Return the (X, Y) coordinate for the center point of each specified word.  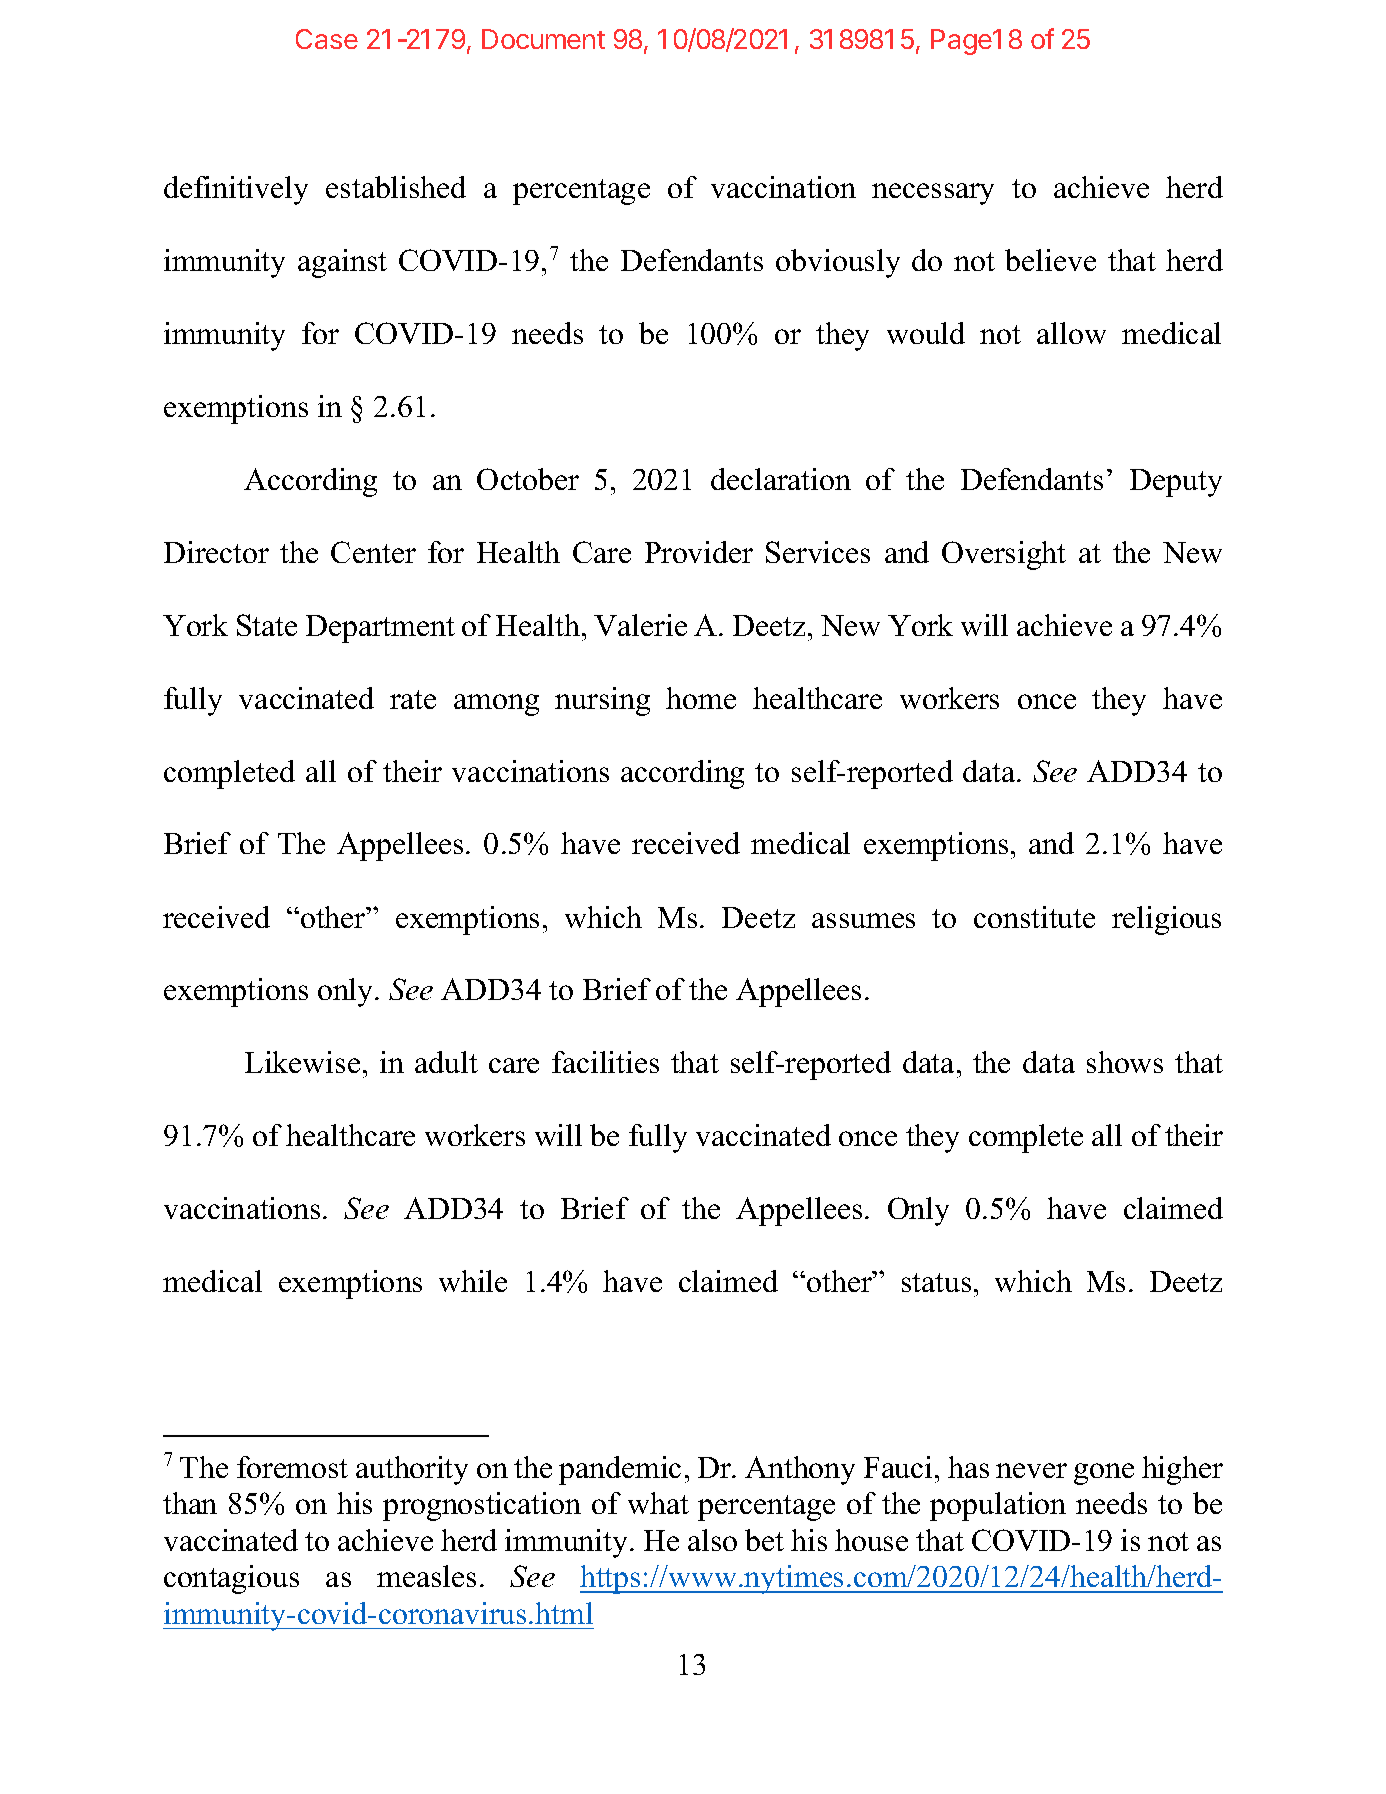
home (701, 698)
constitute (1034, 917)
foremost (292, 1467)
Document (543, 39)
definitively (236, 190)
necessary (933, 194)
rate (413, 699)
